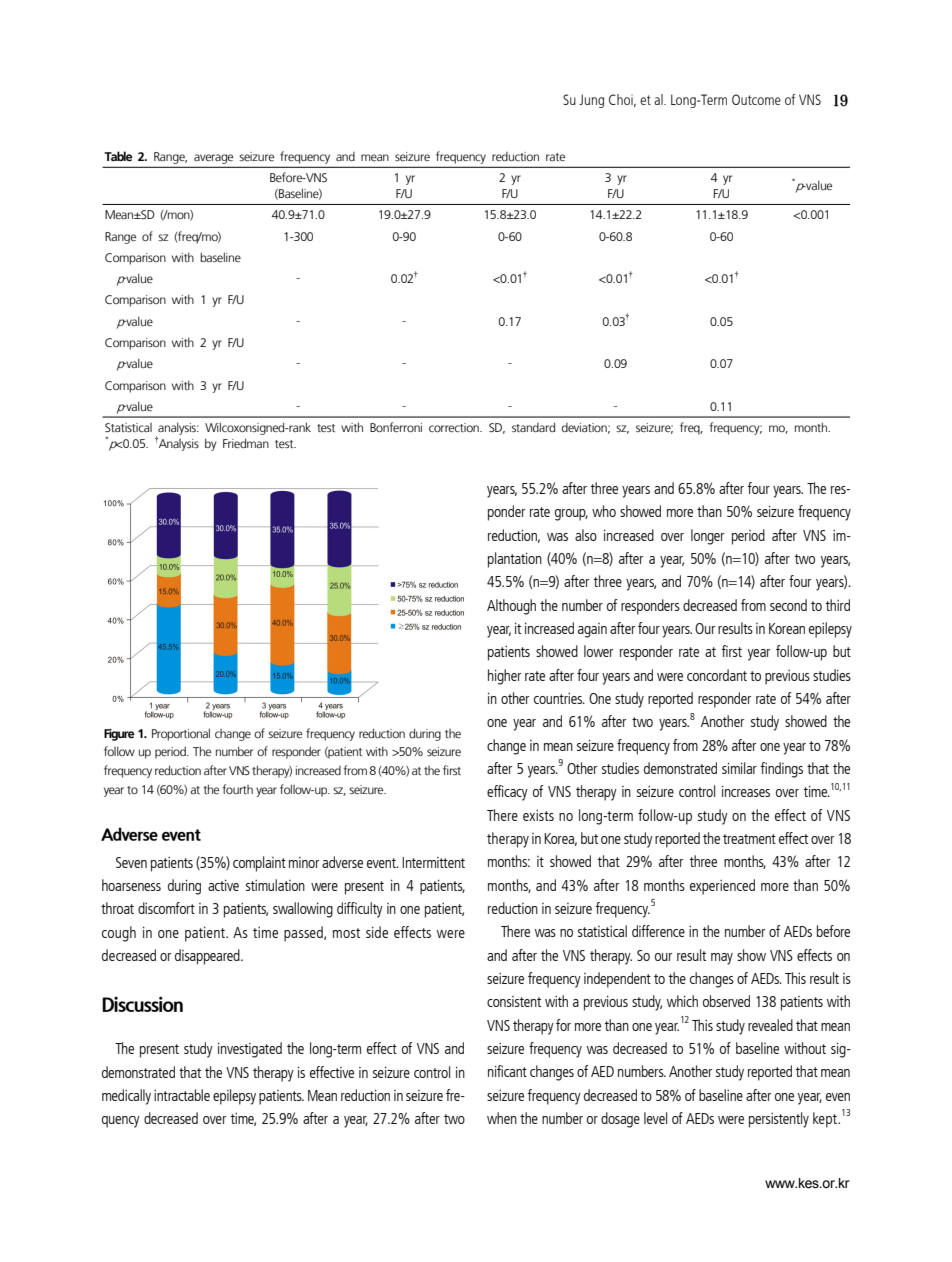 The width and height of the screenshot is (952, 1262). Describe the element at coordinates (538, 815) in the screenshot. I see `exists` at that location.
